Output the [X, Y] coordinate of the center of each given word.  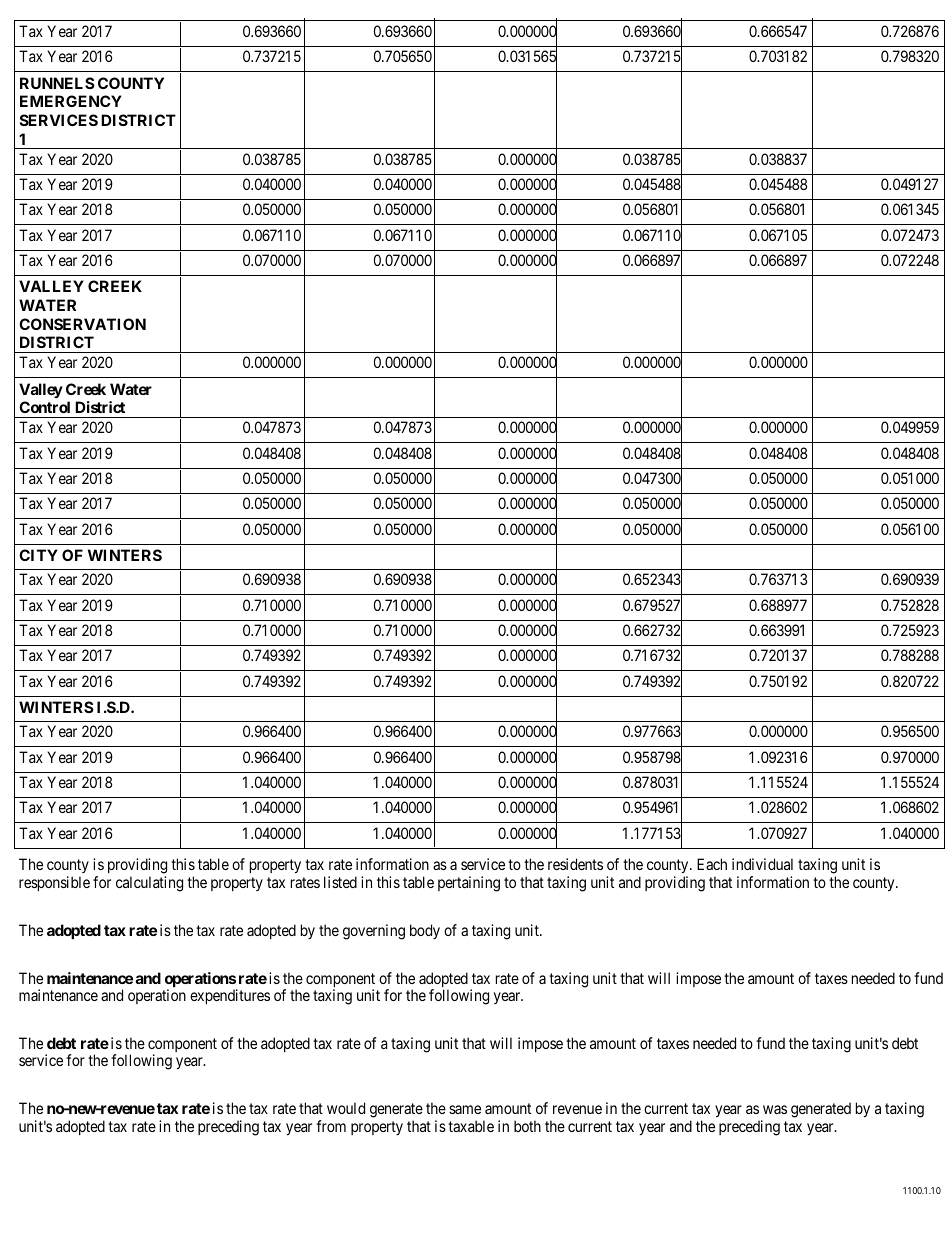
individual [762, 864]
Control [44, 407]
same [465, 1109]
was [775, 1109]
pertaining [469, 884]
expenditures [230, 996]
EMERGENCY [71, 101]
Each [712, 864]
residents [575, 864]
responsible [54, 883]
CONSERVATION [82, 324]
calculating [149, 884]
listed [340, 882]
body [425, 931]
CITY [38, 555]
